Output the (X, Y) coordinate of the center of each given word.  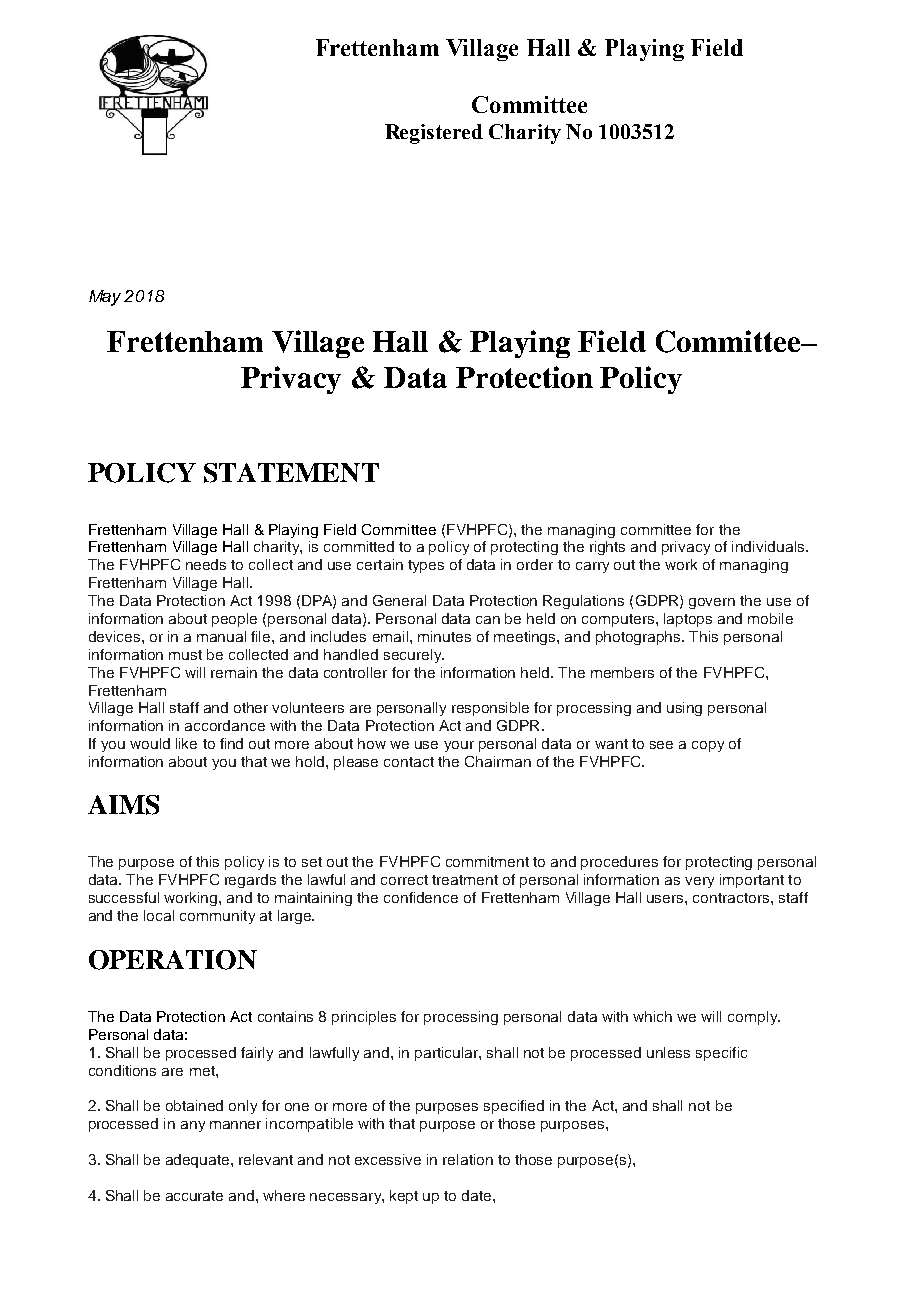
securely (414, 656)
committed (359, 546)
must (185, 655)
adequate (199, 1161)
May (105, 298)
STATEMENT (291, 473)
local (159, 915)
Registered (434, 134)
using (684, 709)
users (666, 899)
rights (607, 548)
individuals (769, 546)
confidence (421, 897)
